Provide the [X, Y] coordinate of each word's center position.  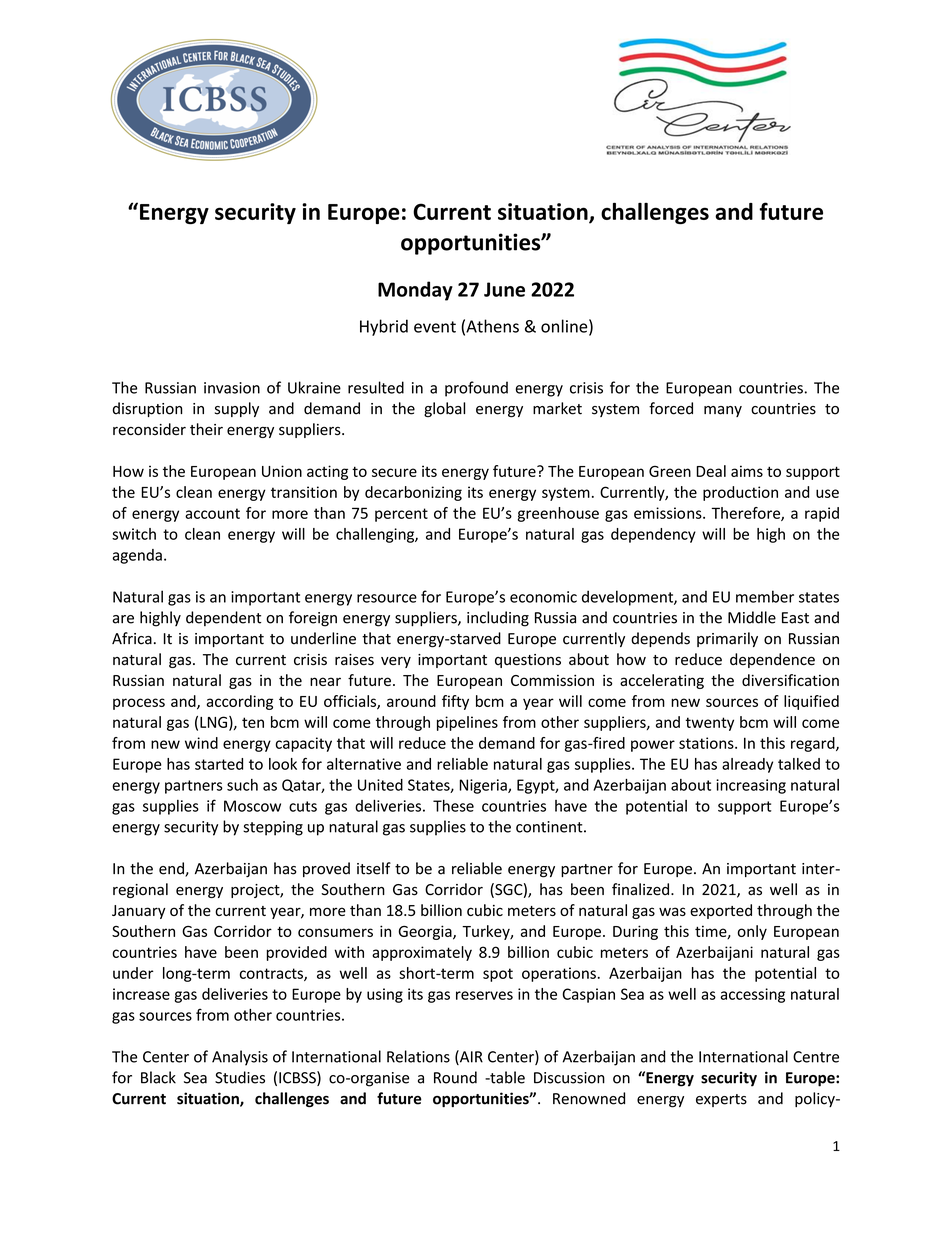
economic [543, 597]
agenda [137, 556]
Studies [240, 1077]
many [723, 411]
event [435, 327]
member [765, 596]
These [453, 806]
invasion [232, 388]
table [506, 1077]
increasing [751, 786]
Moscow [252, 806]
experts [721, 1100]
